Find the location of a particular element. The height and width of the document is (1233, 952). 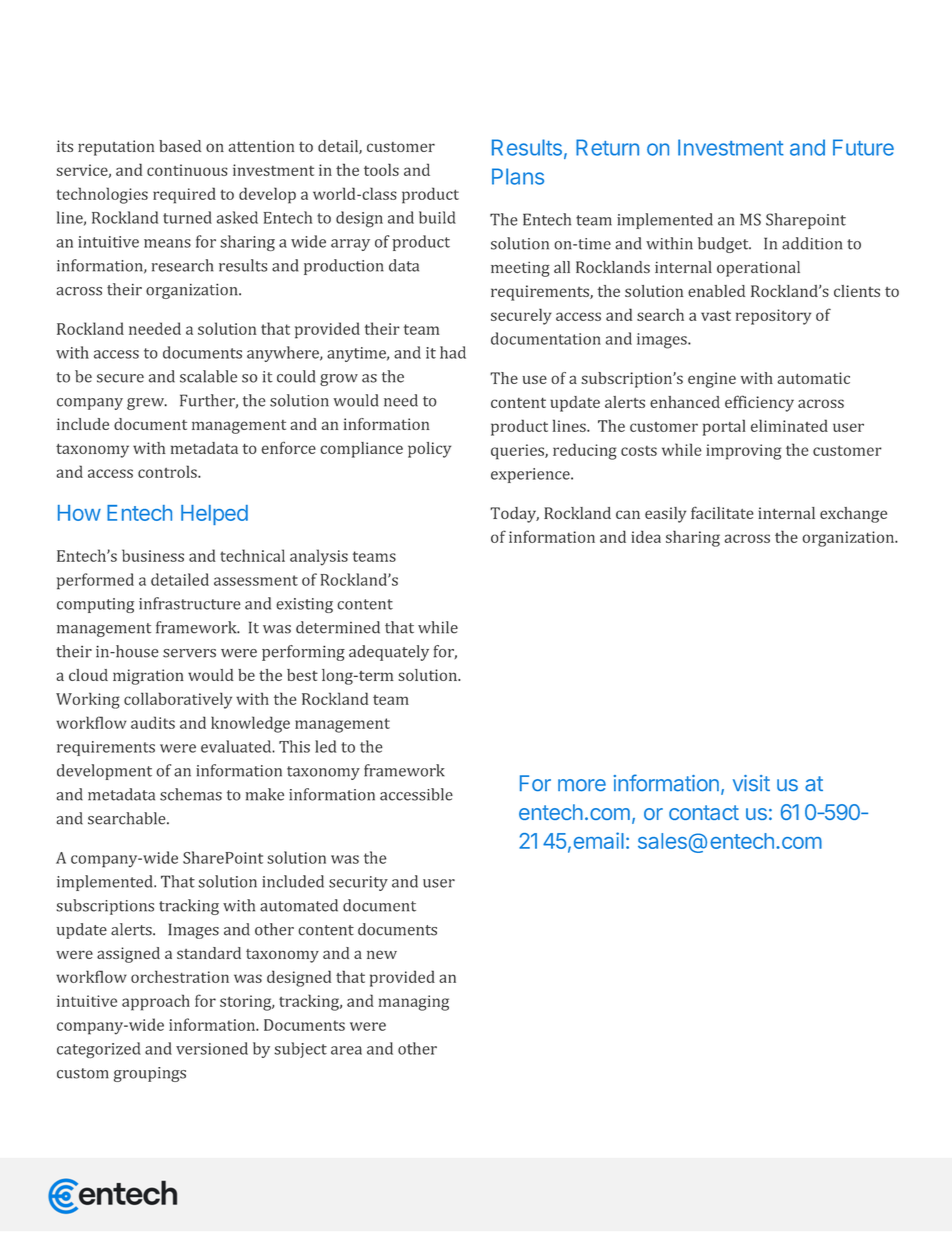

Helped is located at coordinates (214, 515).
